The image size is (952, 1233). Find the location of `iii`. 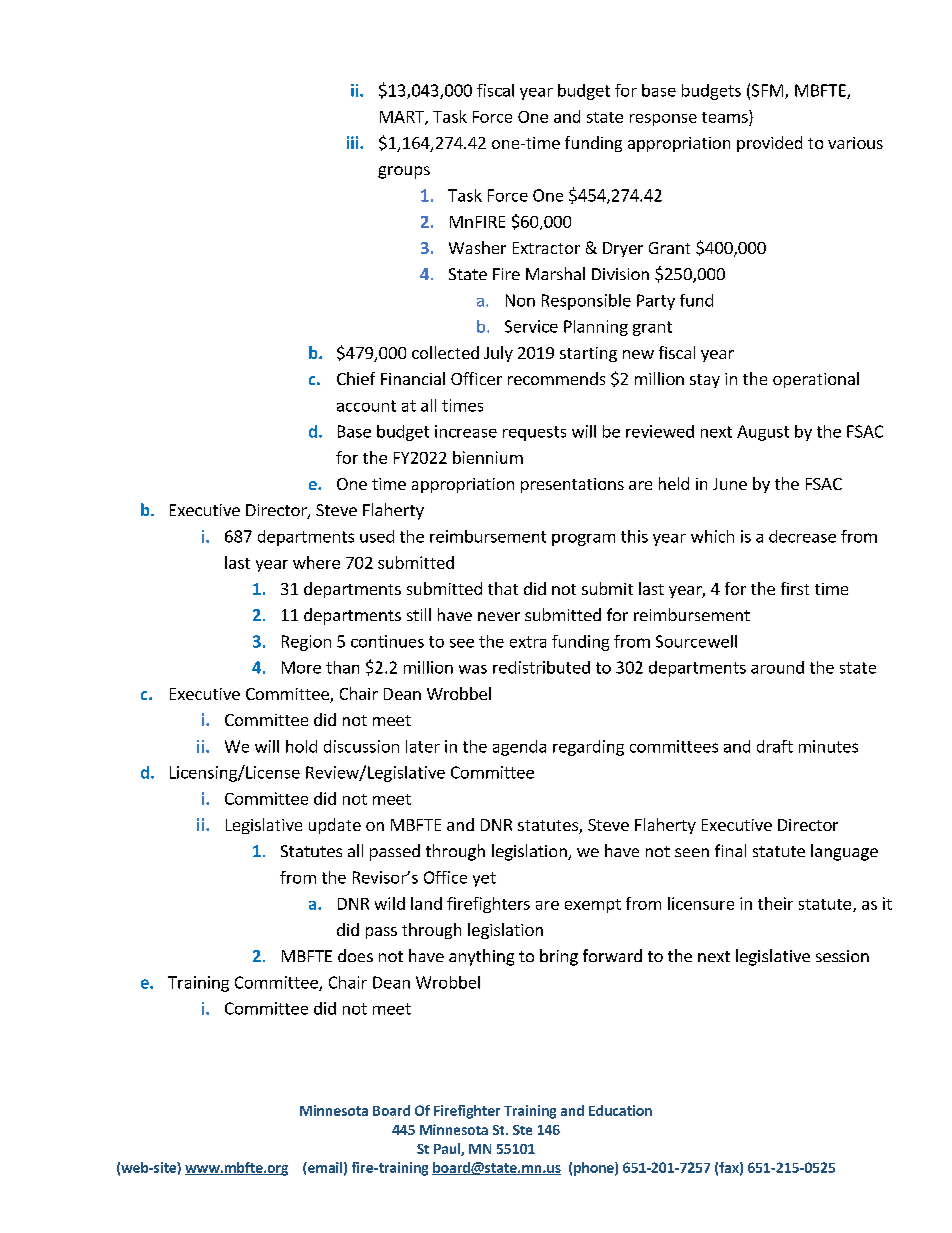

iii is located at coordinates (354, 142).
